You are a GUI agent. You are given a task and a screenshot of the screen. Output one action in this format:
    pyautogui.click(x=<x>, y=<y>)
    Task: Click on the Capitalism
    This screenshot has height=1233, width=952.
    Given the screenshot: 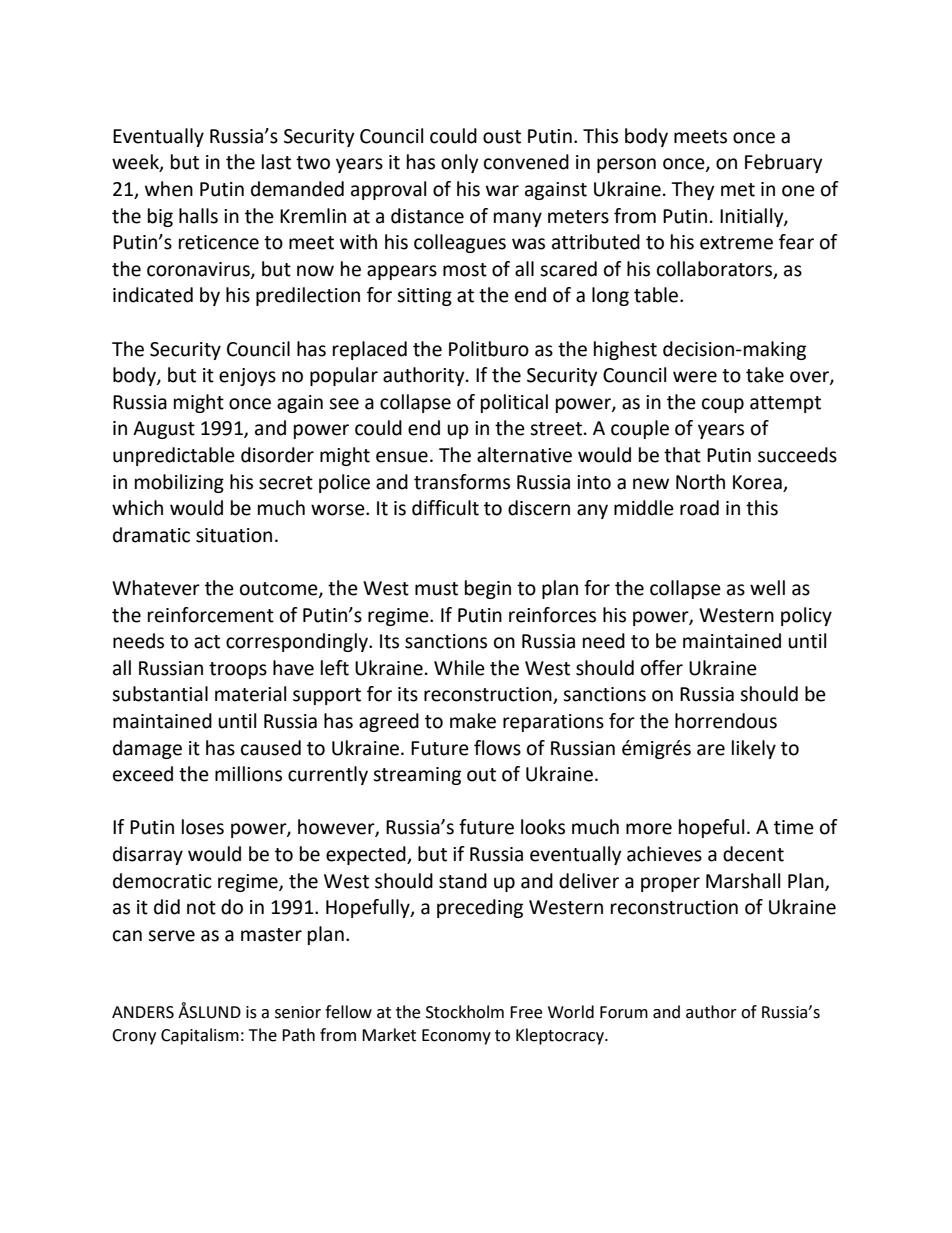 What is the action you would take?
    pyautogui.click(x=200, y=1036)
